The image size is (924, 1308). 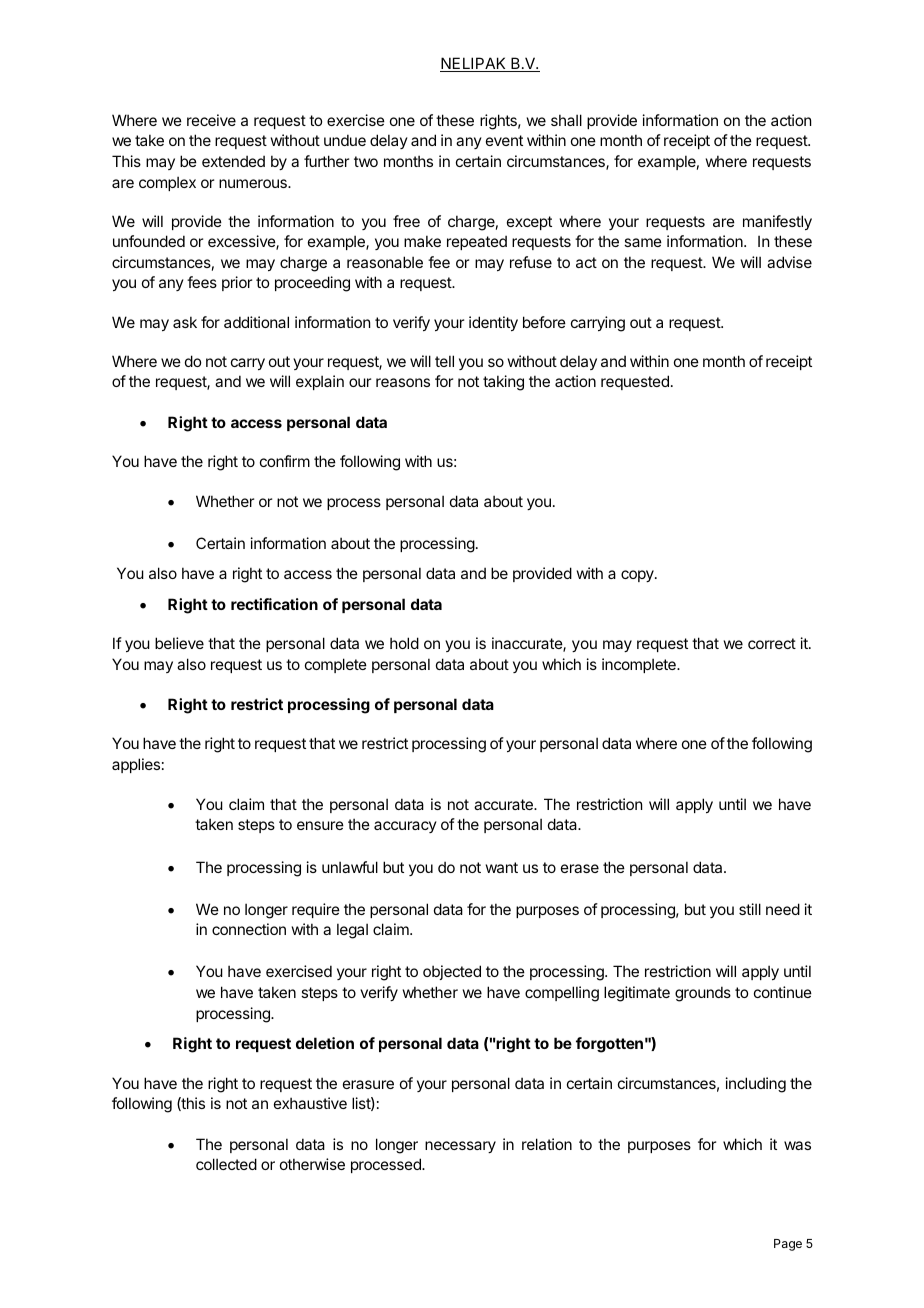 What do you see at coordinates (285, 461) in the screenshot?
I see `confirm` at bounding box center [285, 461].
